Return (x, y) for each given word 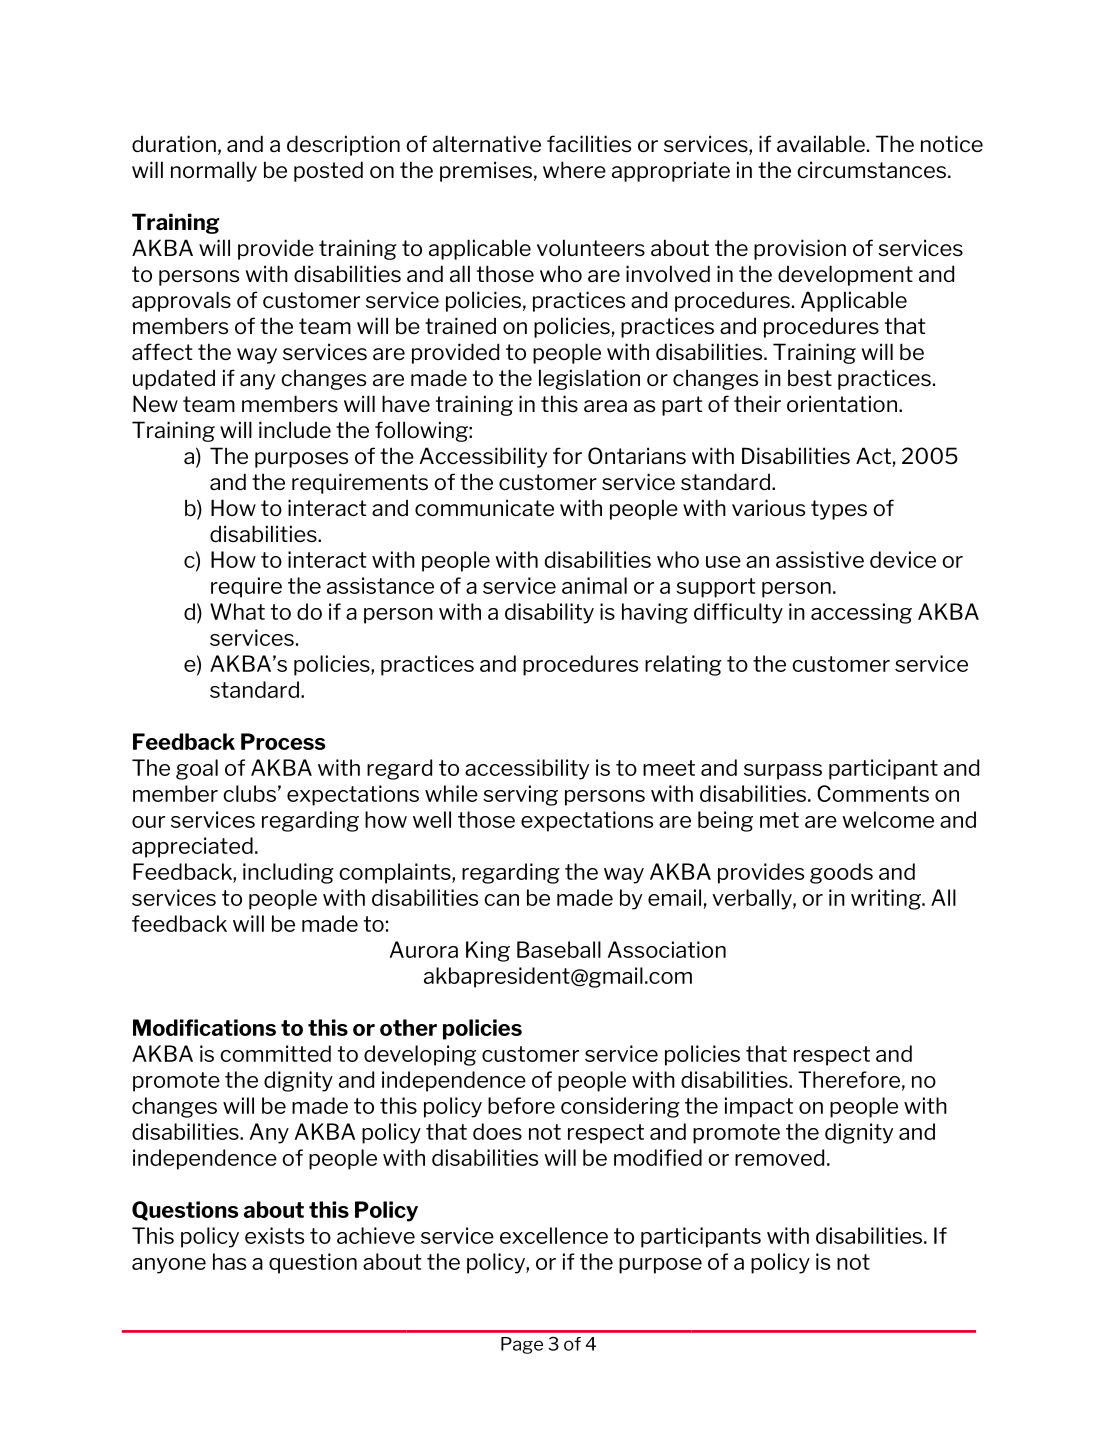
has (229, 1261)
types (839, 510)
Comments (873, 793)
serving (520, 795)
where (574, 169)
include (295, 430)
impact (759, 1107)
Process (283, 741)
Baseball (559, 949)
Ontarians (637, 455)
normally (214, 171)
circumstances (871, 170)
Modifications (204, 1027)
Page (522, 1345)
